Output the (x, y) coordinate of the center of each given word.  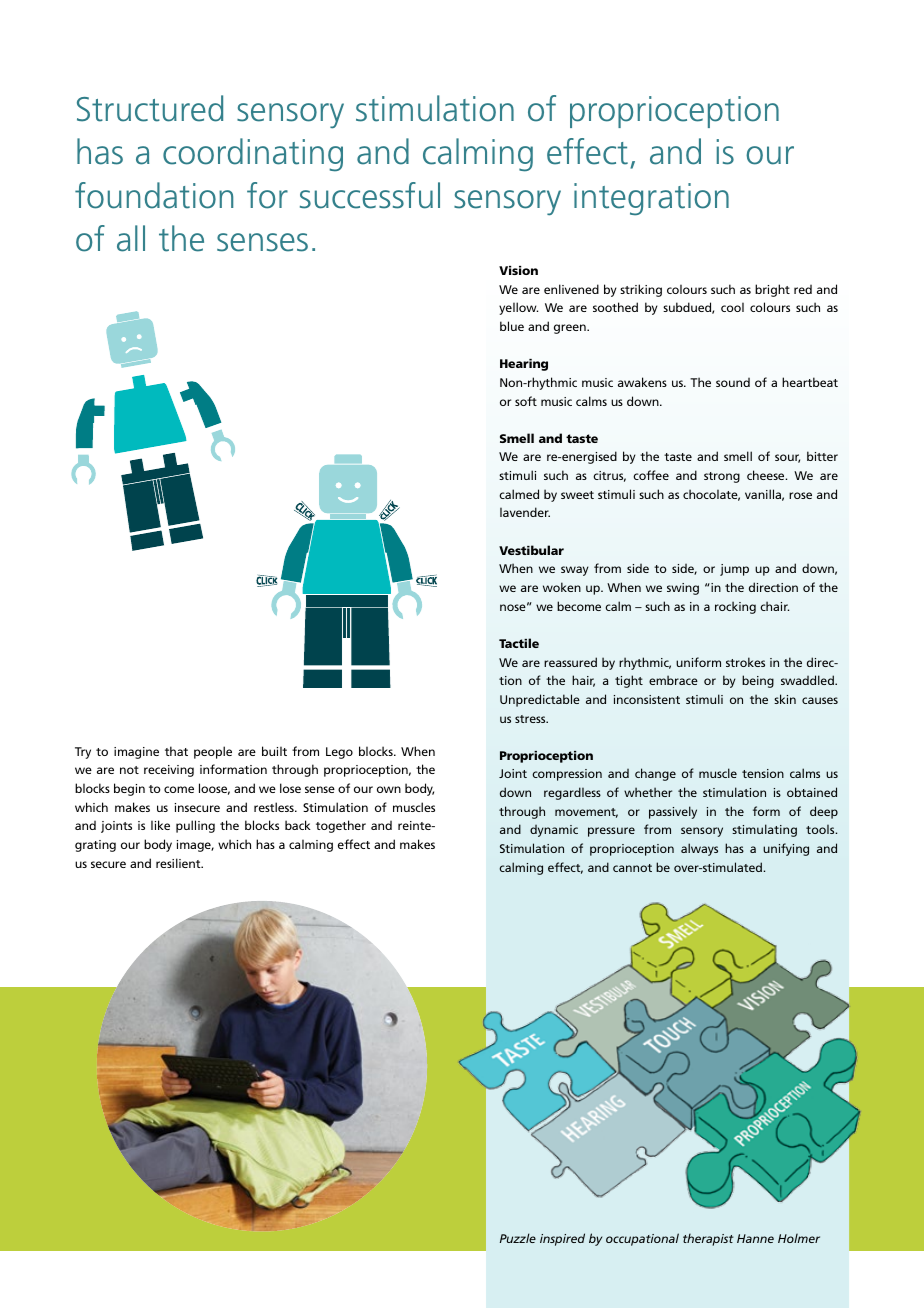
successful (370, 195)
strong (722, 477)
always (699, 849)
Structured (150, 108)
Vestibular (531, 550)
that (176, 751)
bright (772, 290)
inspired (562, 1239)
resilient (179, 863)
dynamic (554, 831)
